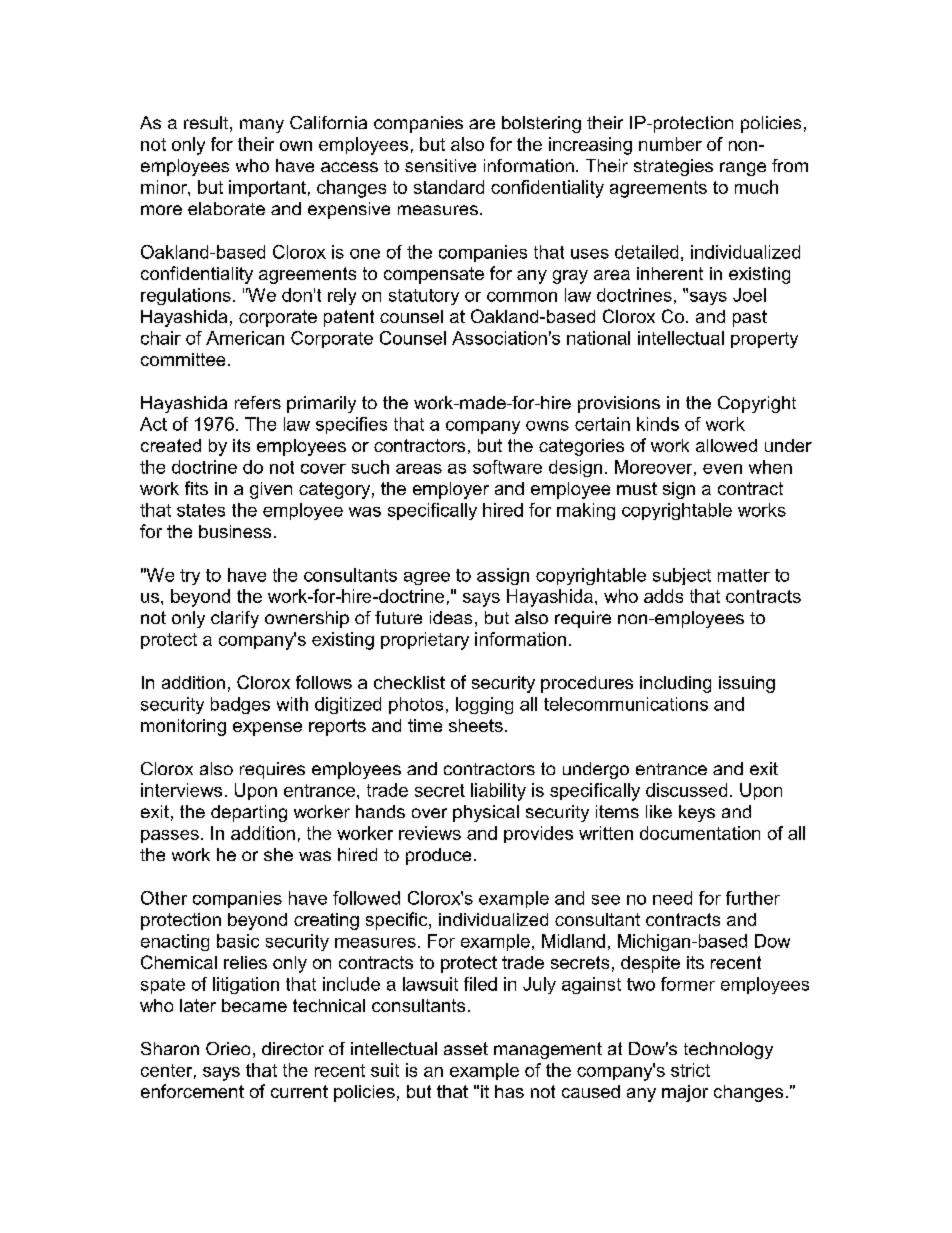  What do you see at coordinates (192, 1091) in the screenshot?
I see `enforcement` at bounding box center [192, 1091].
